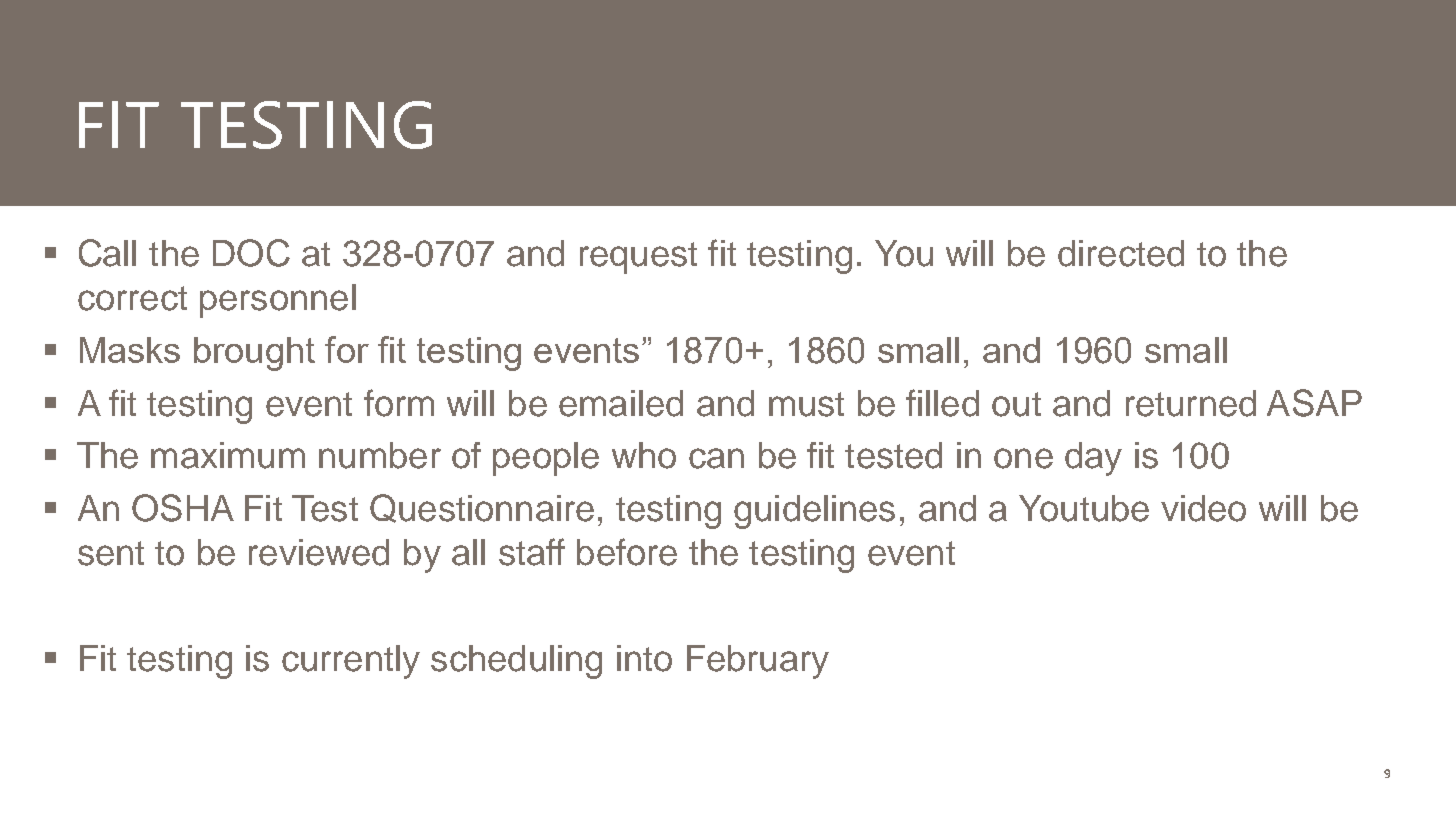 Image resolution: width=1456 pixels, height=819 pixels. I want to click on currently, so click(351, 662).
